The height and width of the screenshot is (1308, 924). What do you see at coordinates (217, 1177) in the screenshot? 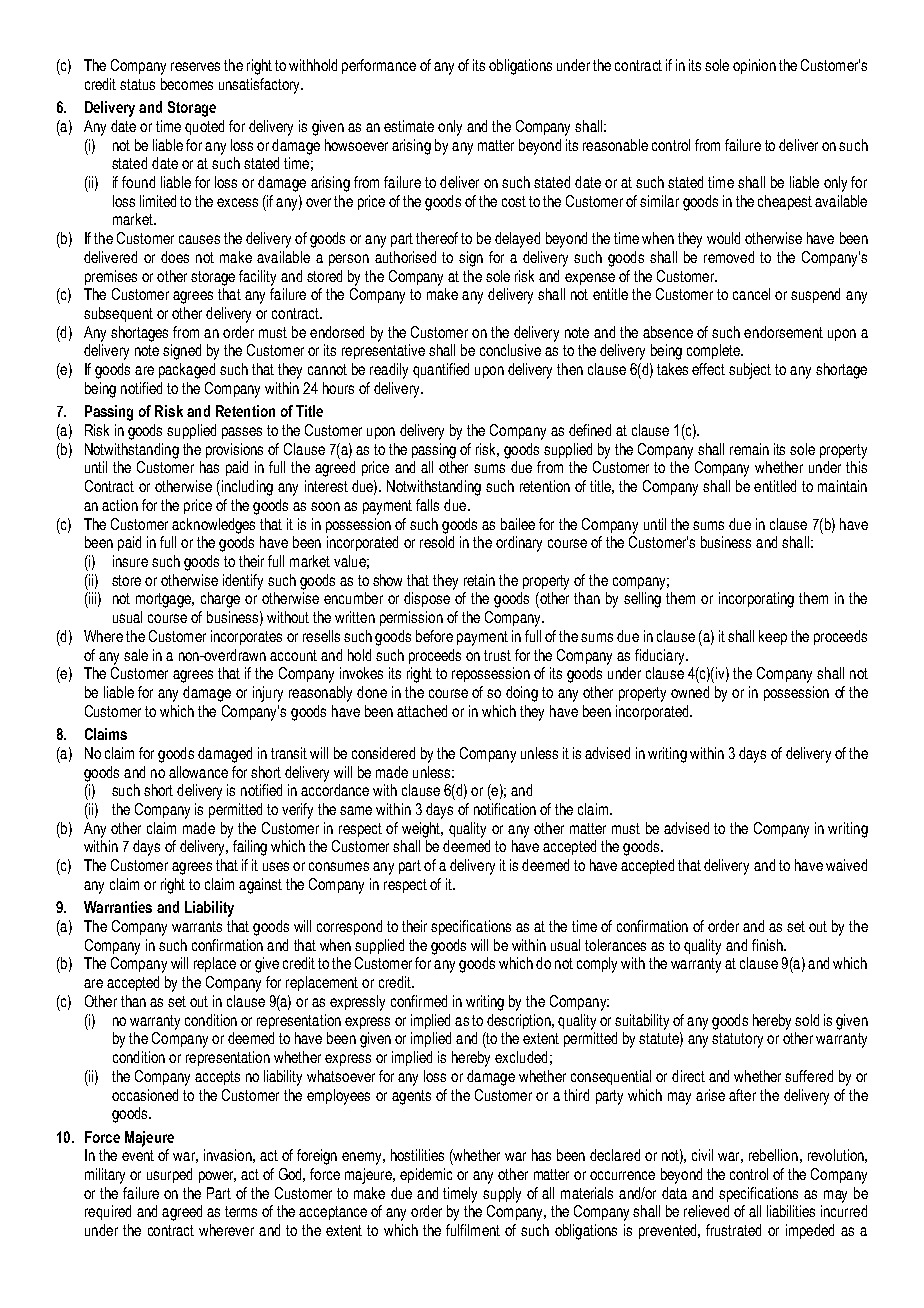
I see `power` at bounding box center [217, 1177].
